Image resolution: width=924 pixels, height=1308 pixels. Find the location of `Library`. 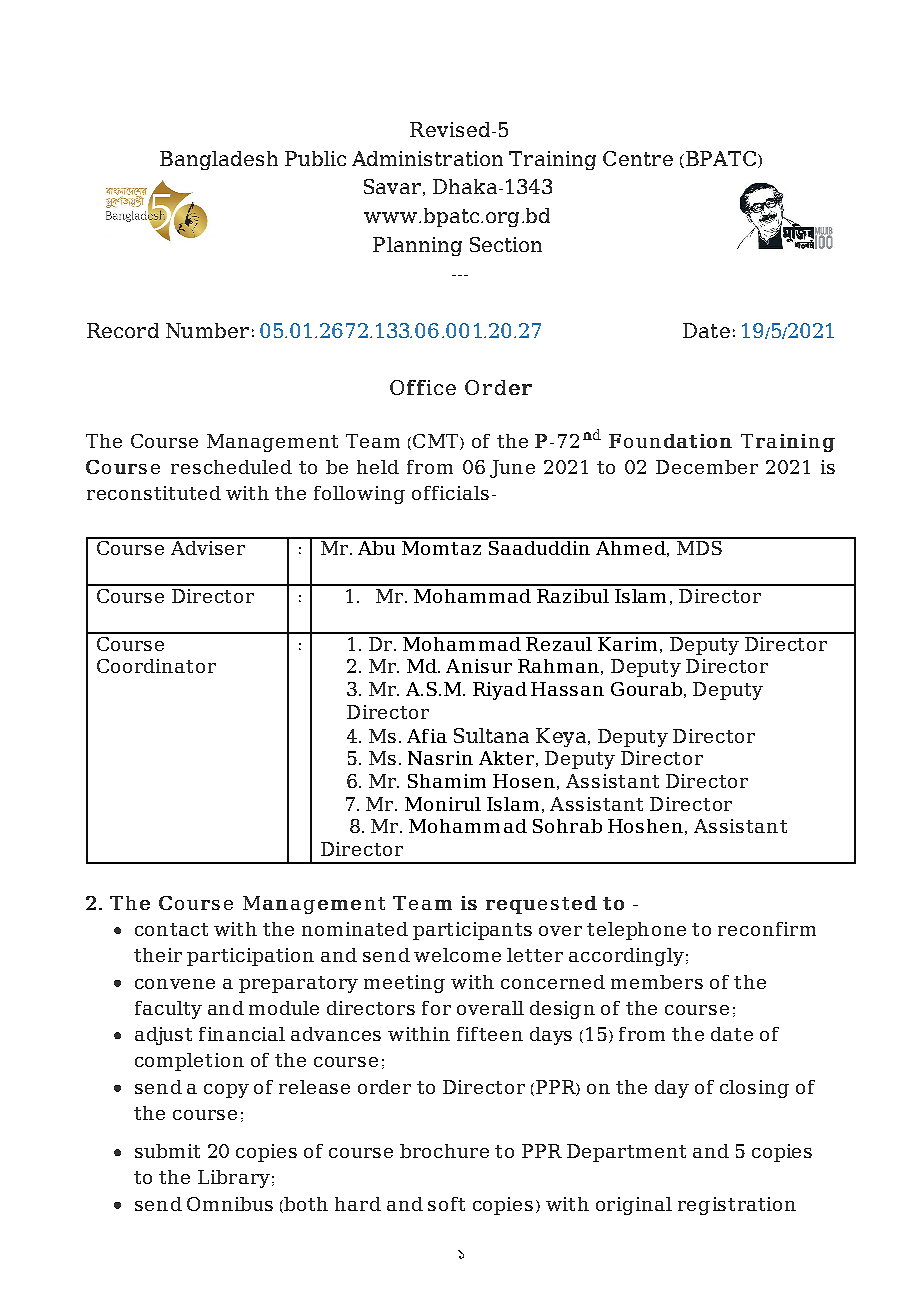

Library is located at coordinates (234, 1179).
